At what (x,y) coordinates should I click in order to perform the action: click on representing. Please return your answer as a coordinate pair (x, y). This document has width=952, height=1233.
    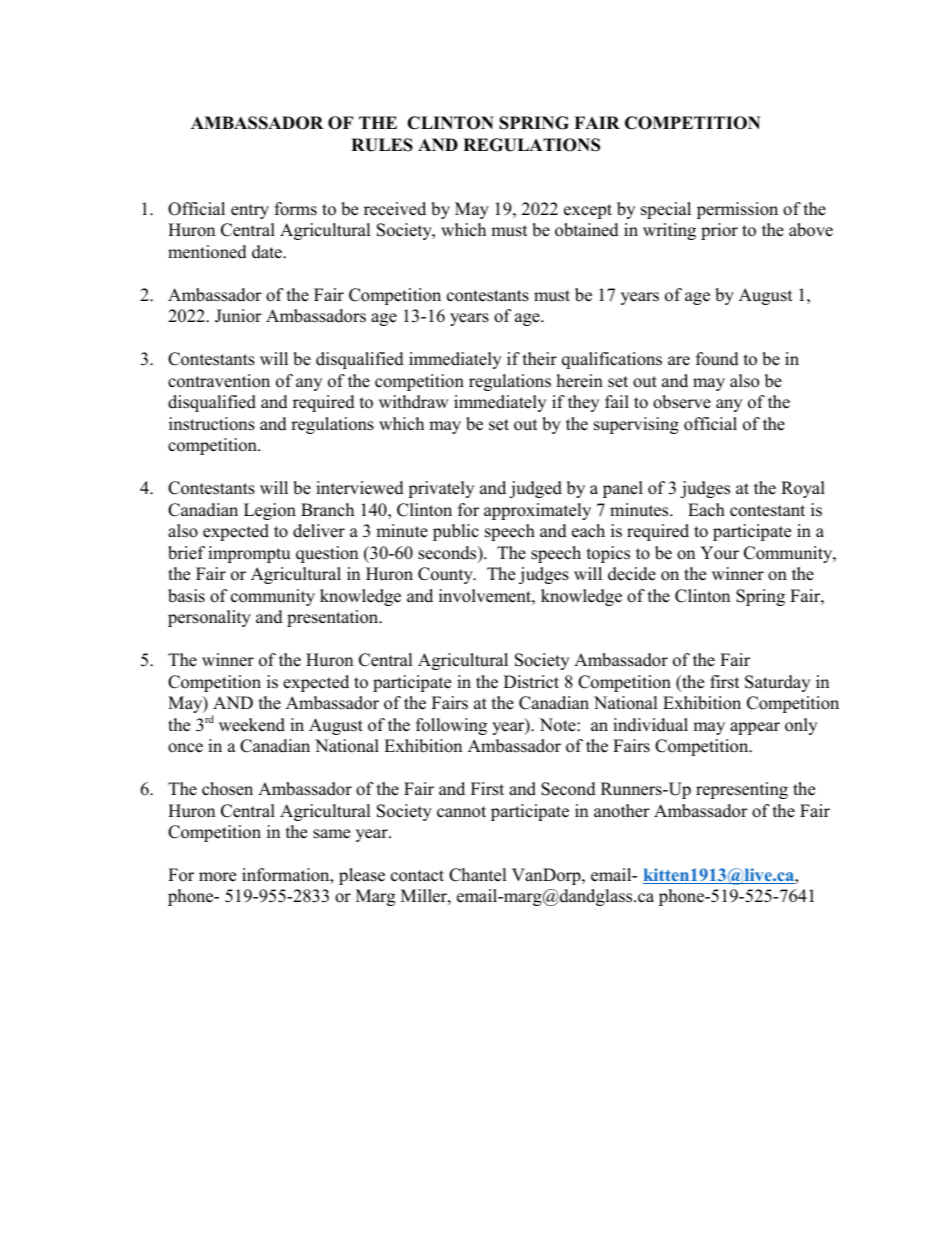
    Looking at the image, I should click on (742, 790).
